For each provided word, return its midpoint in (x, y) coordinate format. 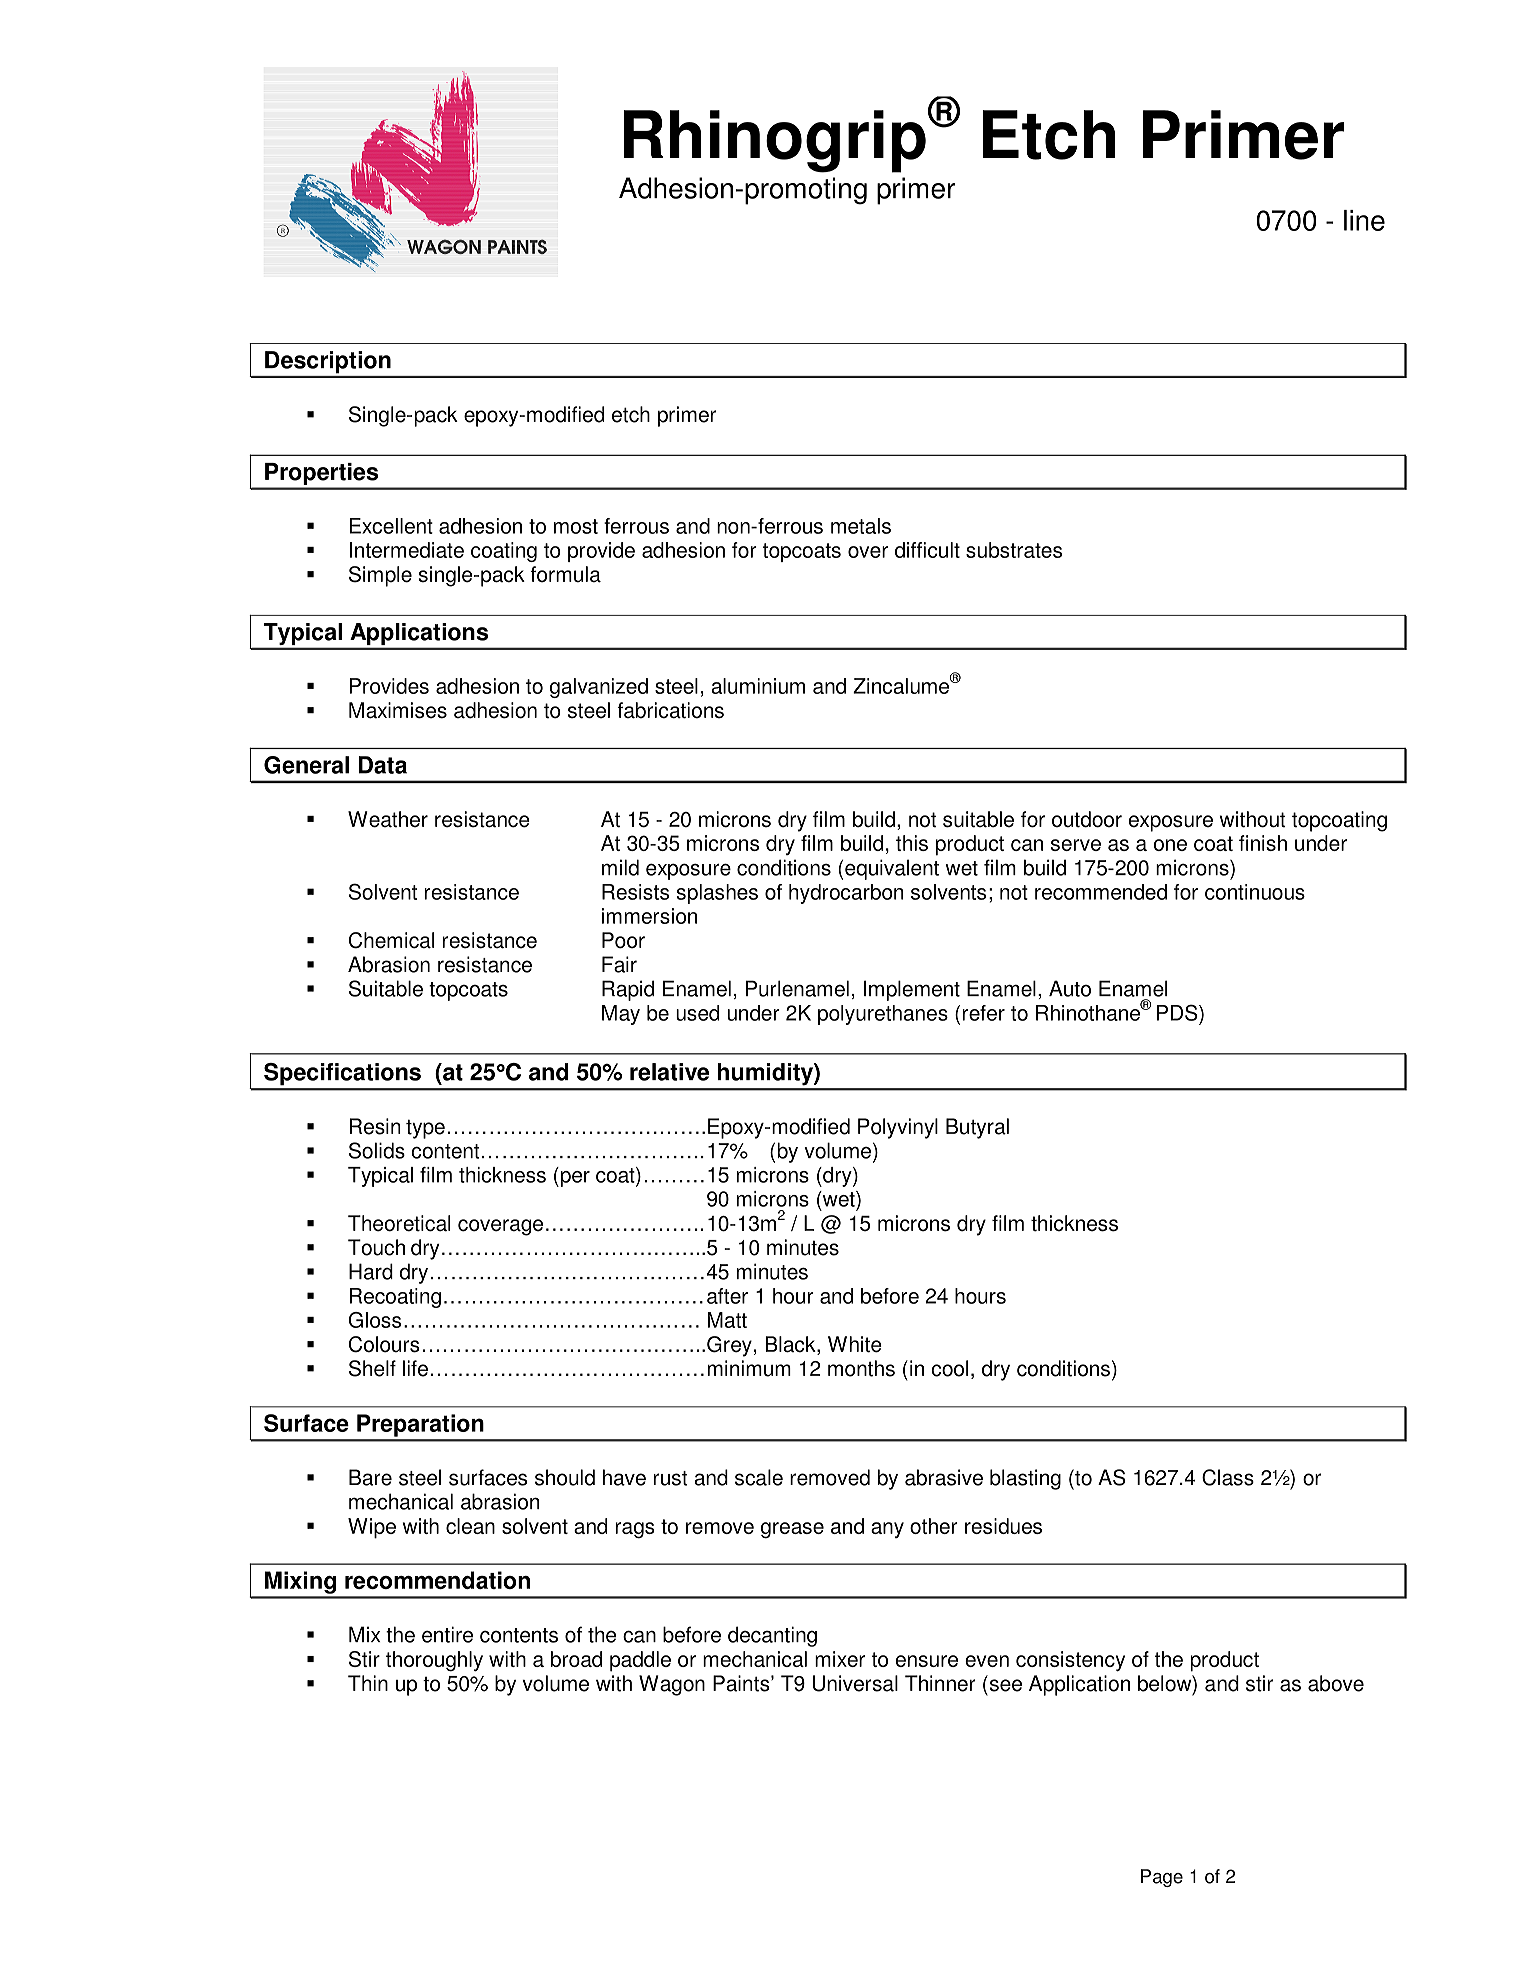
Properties (321, 474)
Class (1228, 1477)
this (912, 843)
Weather (388, 819)
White (855, 1344)
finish (1263, 843)
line (1364, 220)
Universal (855, 1683)
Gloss (375, 1320)
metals (861, 526)
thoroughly (434, 1661)
